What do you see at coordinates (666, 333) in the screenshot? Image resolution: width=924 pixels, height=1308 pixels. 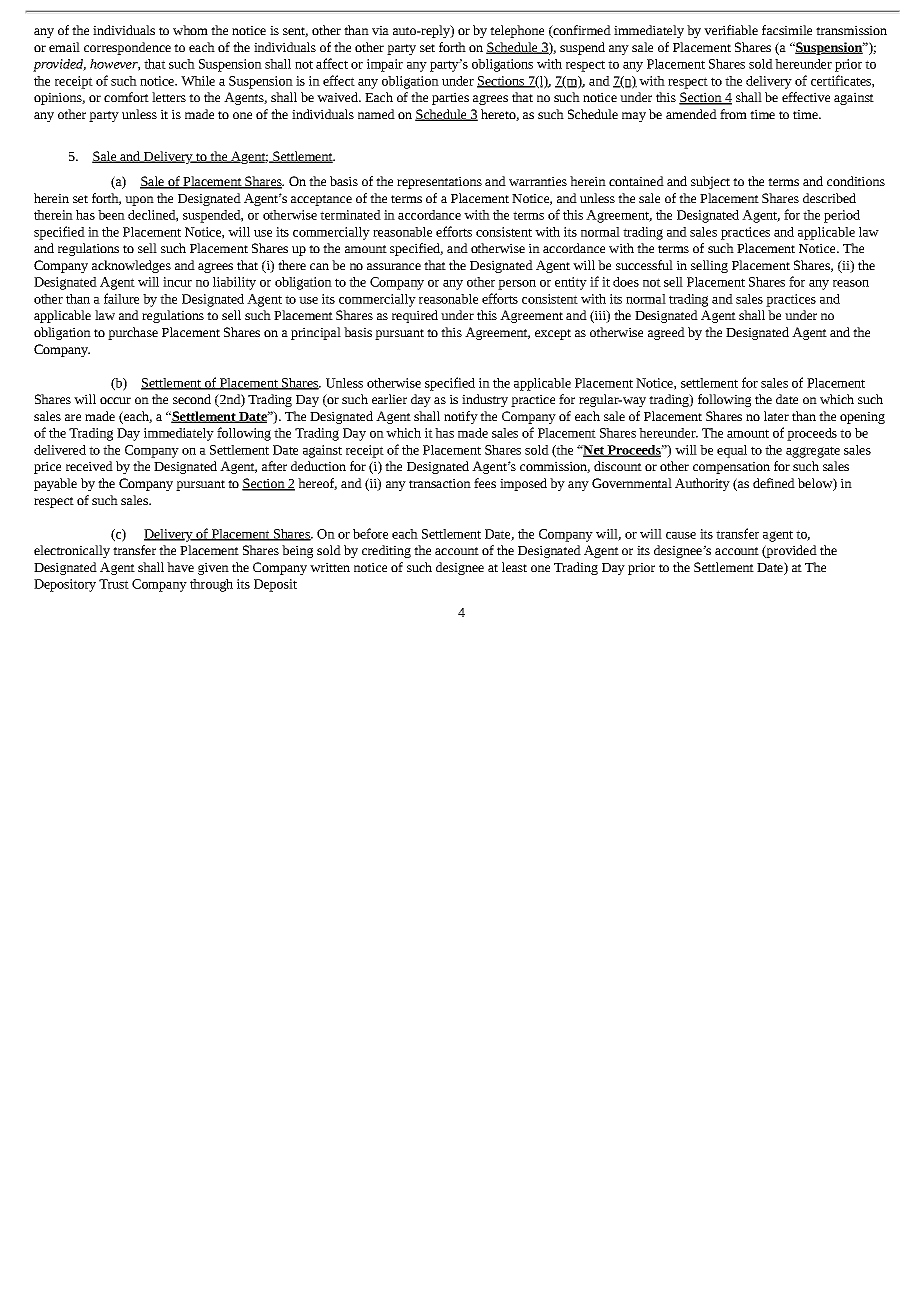 I see `agreed` at bounding box center [666, 333].
